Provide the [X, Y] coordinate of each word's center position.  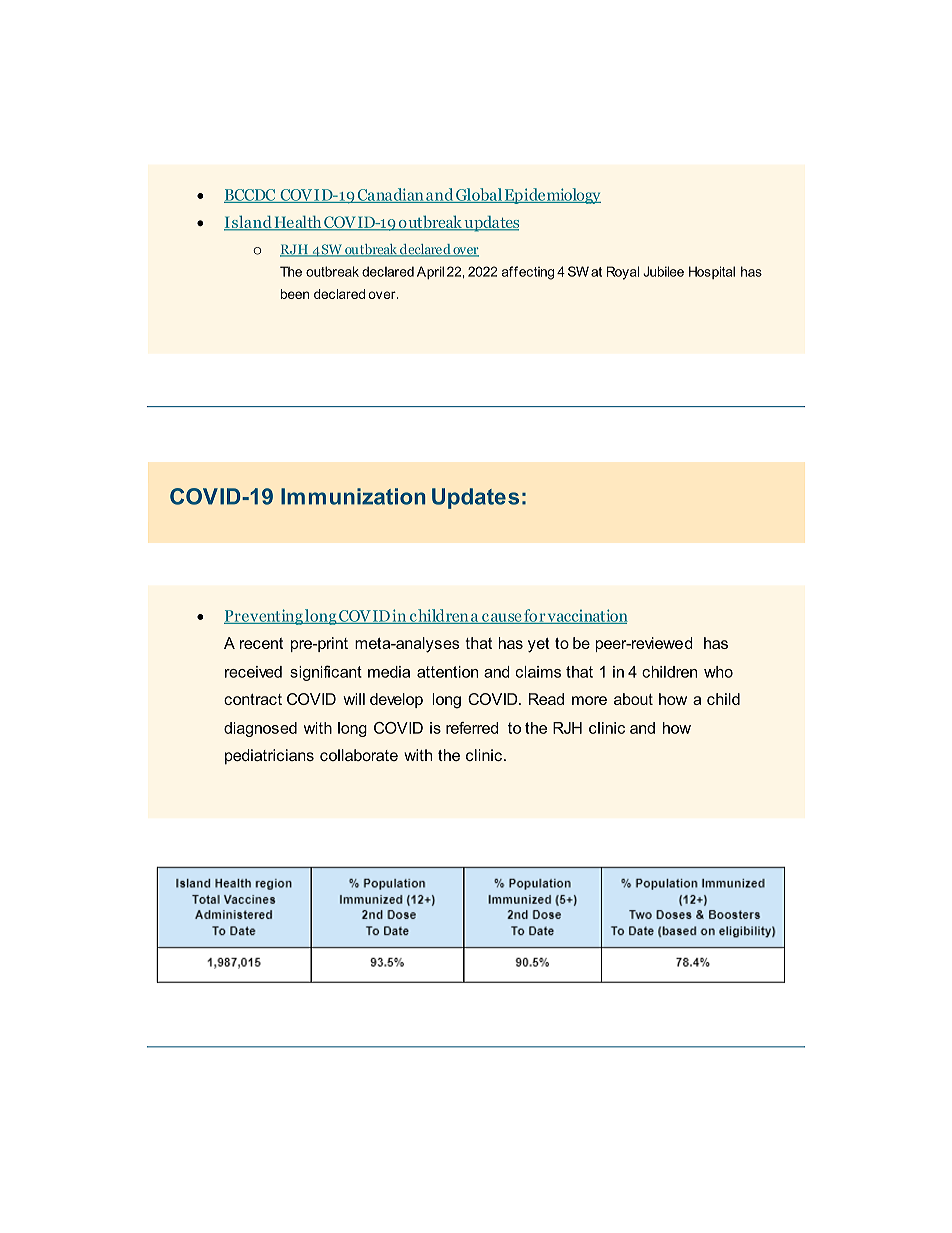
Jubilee [663, 271]
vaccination [587, 616]
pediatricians [269, 757]
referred [472, 728]
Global [479, 195]
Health [298, 223]
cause [501, 618]
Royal [623, 273]
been [295, 294]
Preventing [264, 617]
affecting [528, 273]
